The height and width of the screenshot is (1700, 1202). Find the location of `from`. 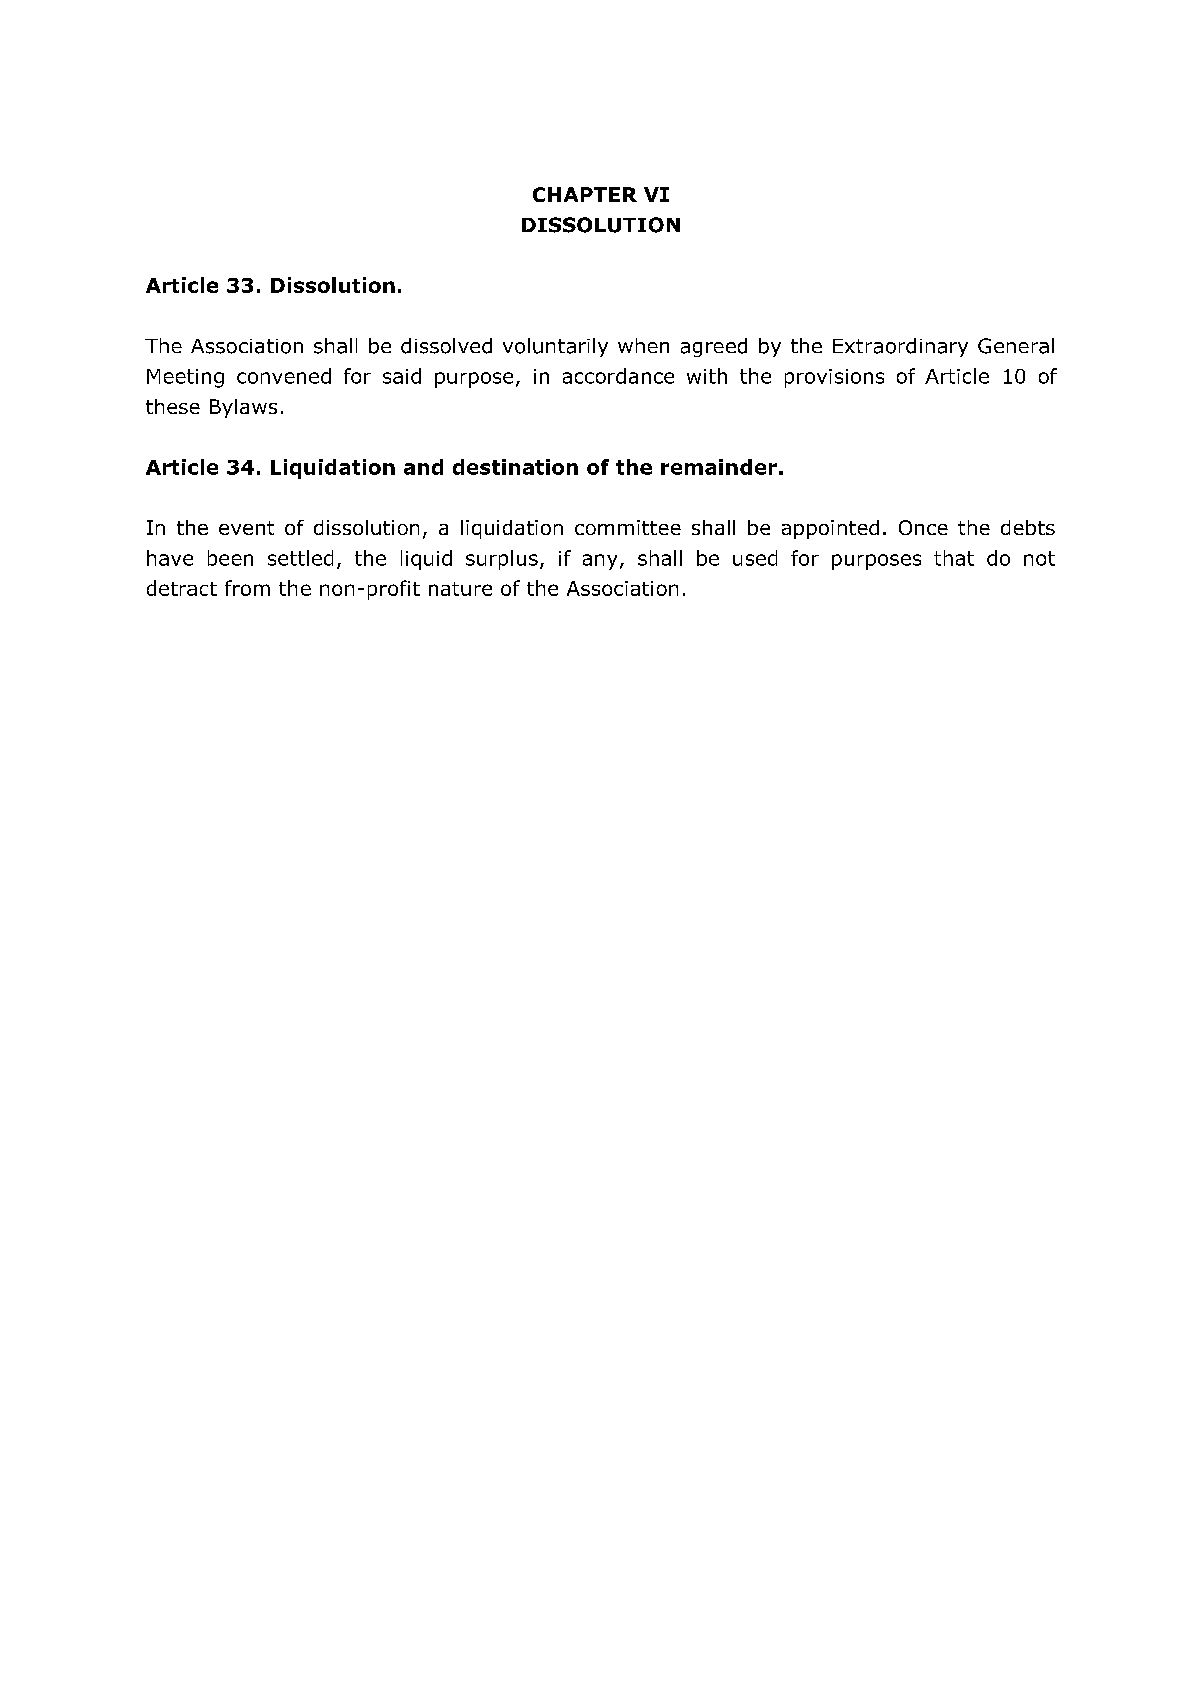

from is located at coordinates (247, 588).
